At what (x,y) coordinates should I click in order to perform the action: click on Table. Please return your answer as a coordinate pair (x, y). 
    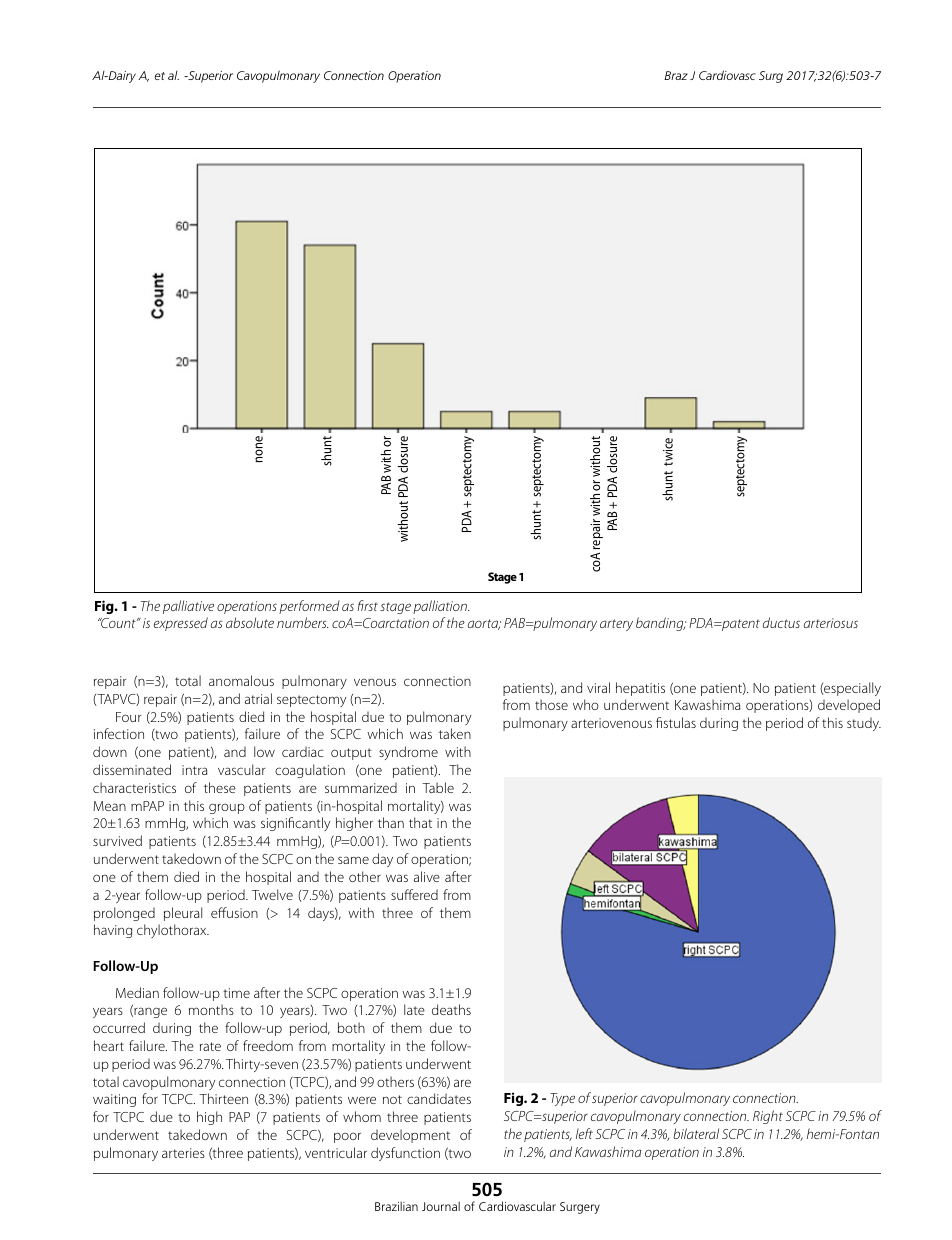
    Looking at the image, I should click on (438, 787).
